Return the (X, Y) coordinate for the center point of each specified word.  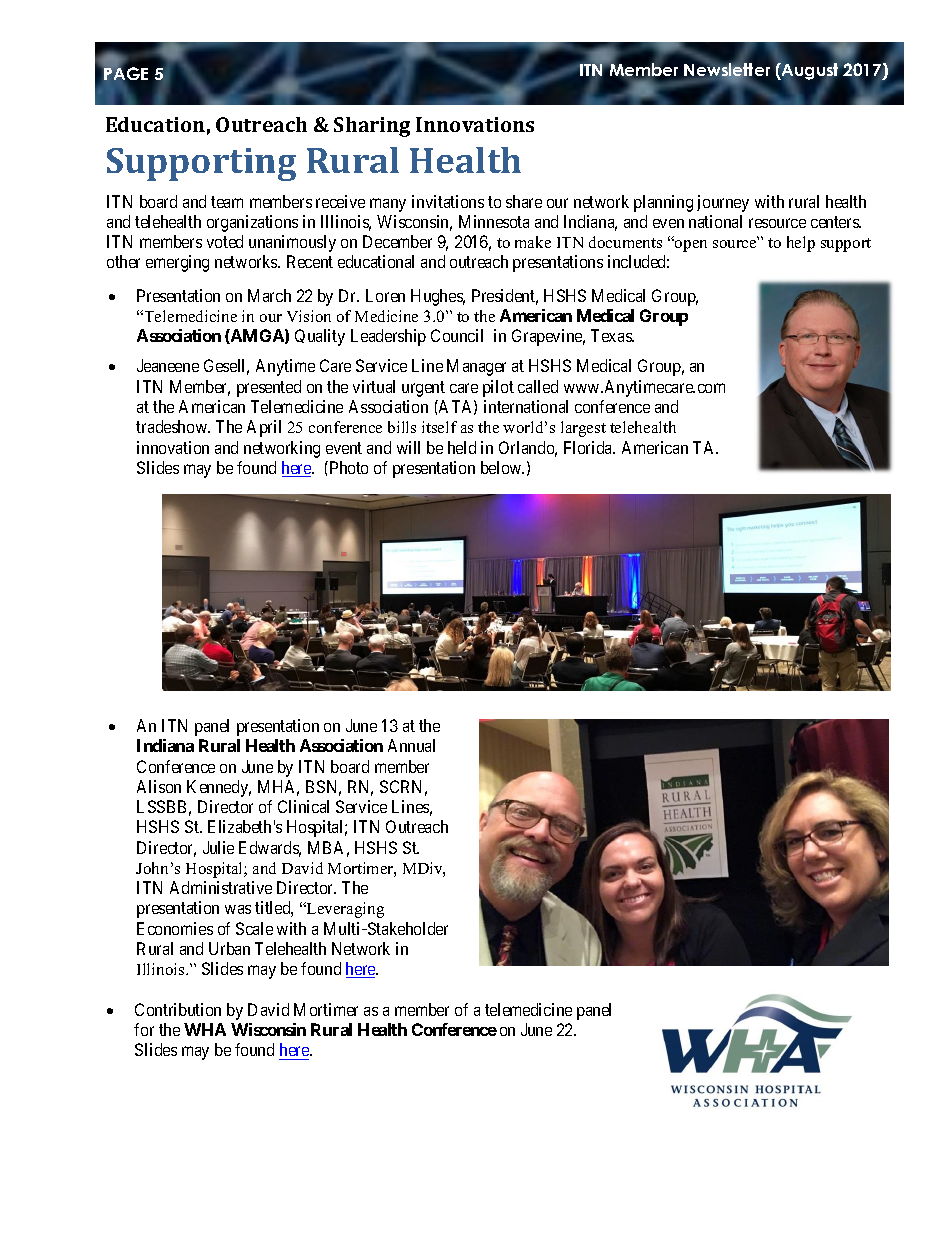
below (502, 467)
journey (723, 203)
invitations (448, 201)
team (227, 202)
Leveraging (344, 910)
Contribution (178, 1009)
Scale (254, 928)
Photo (347, 467)
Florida (589, 447)
